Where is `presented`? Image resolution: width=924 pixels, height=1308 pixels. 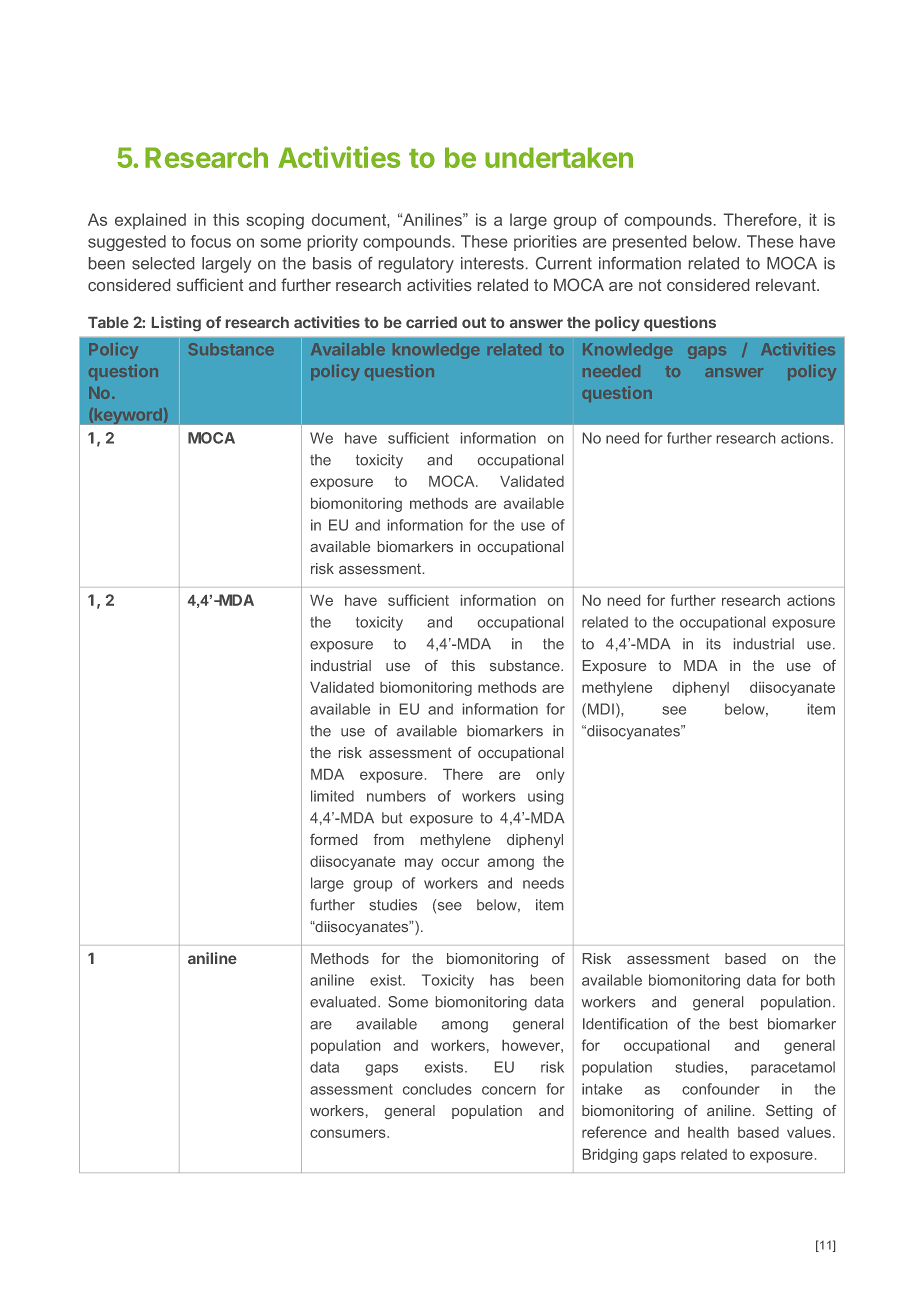 presented is located at coordinates (649, 243).
